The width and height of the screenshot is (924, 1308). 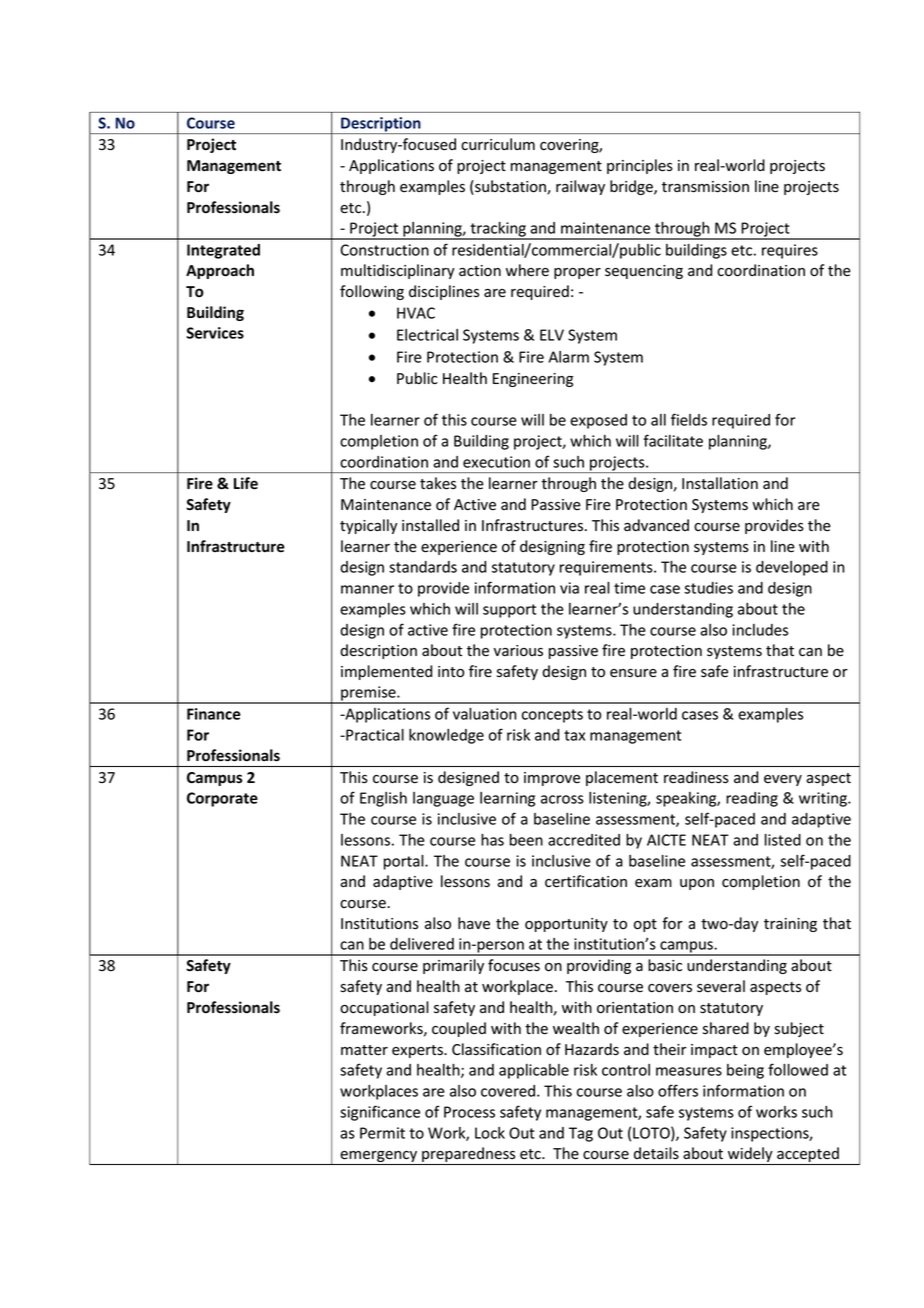 What do you see at coordinates (380, 1113) in the screenshot?
I see `significance` at bounding box center [380, 1113].
